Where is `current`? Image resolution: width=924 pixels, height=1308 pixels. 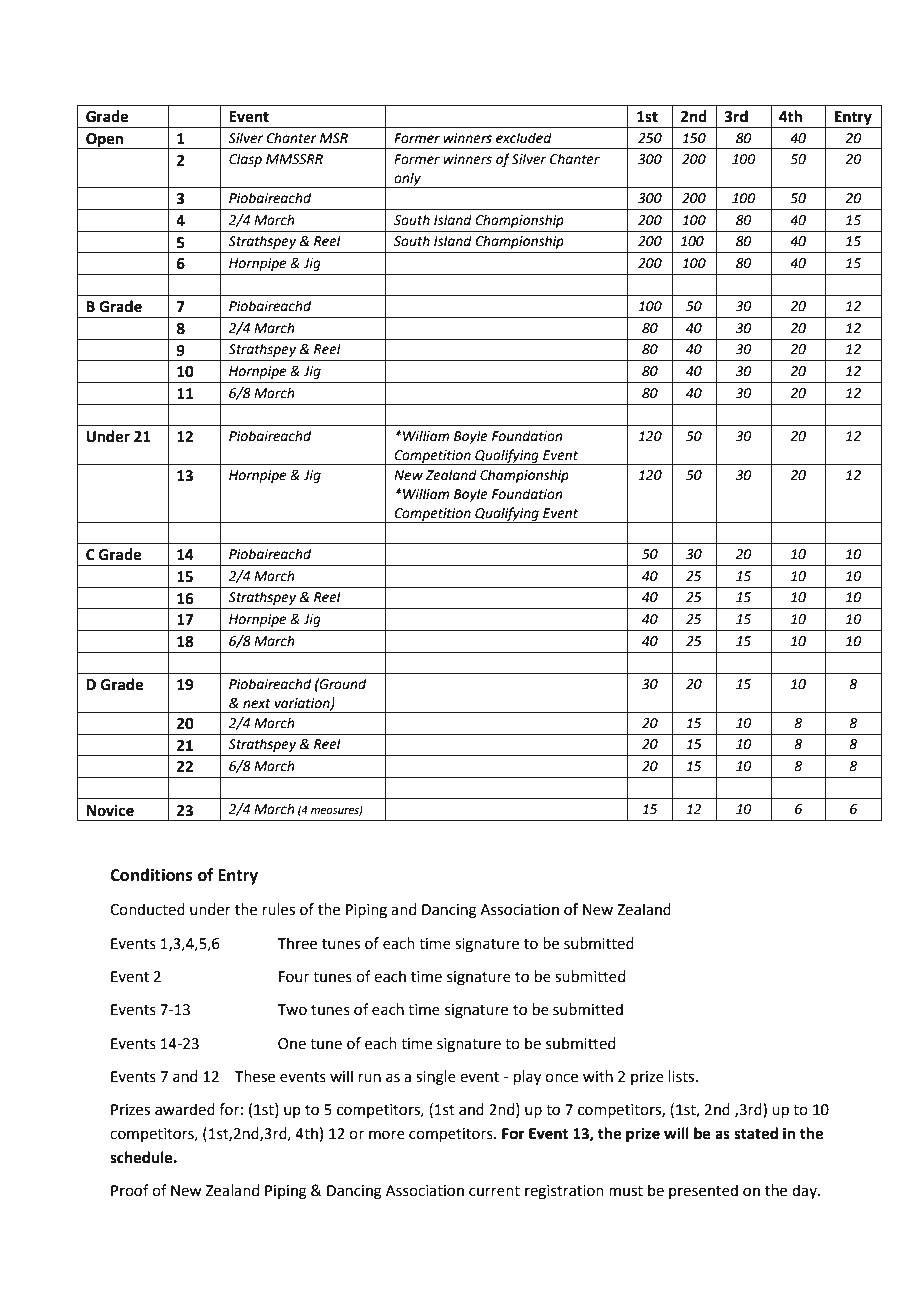
current is located at coordinates (494, 1191).
